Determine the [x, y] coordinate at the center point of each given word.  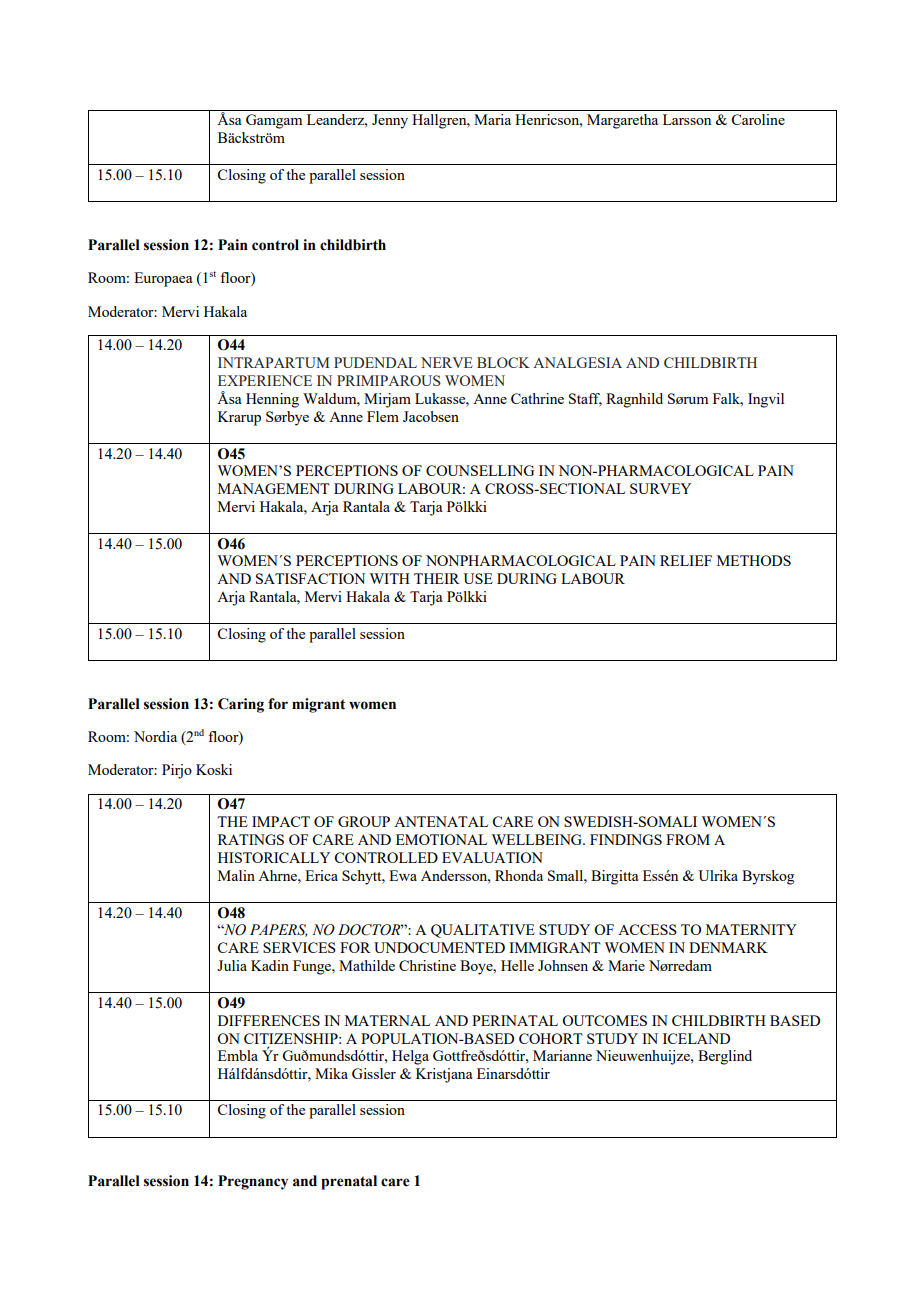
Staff [585, 400]
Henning [272, 400]
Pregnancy [253, 1182]
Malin [236, 875]
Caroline [758, 119]
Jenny [390, 121]
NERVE [447, 362]
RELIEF [686, 560]
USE [478, 578]
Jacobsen [431, 416]
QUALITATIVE [483, 931]
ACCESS [647, 929]
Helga [410, 1057]
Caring [241, 705]
